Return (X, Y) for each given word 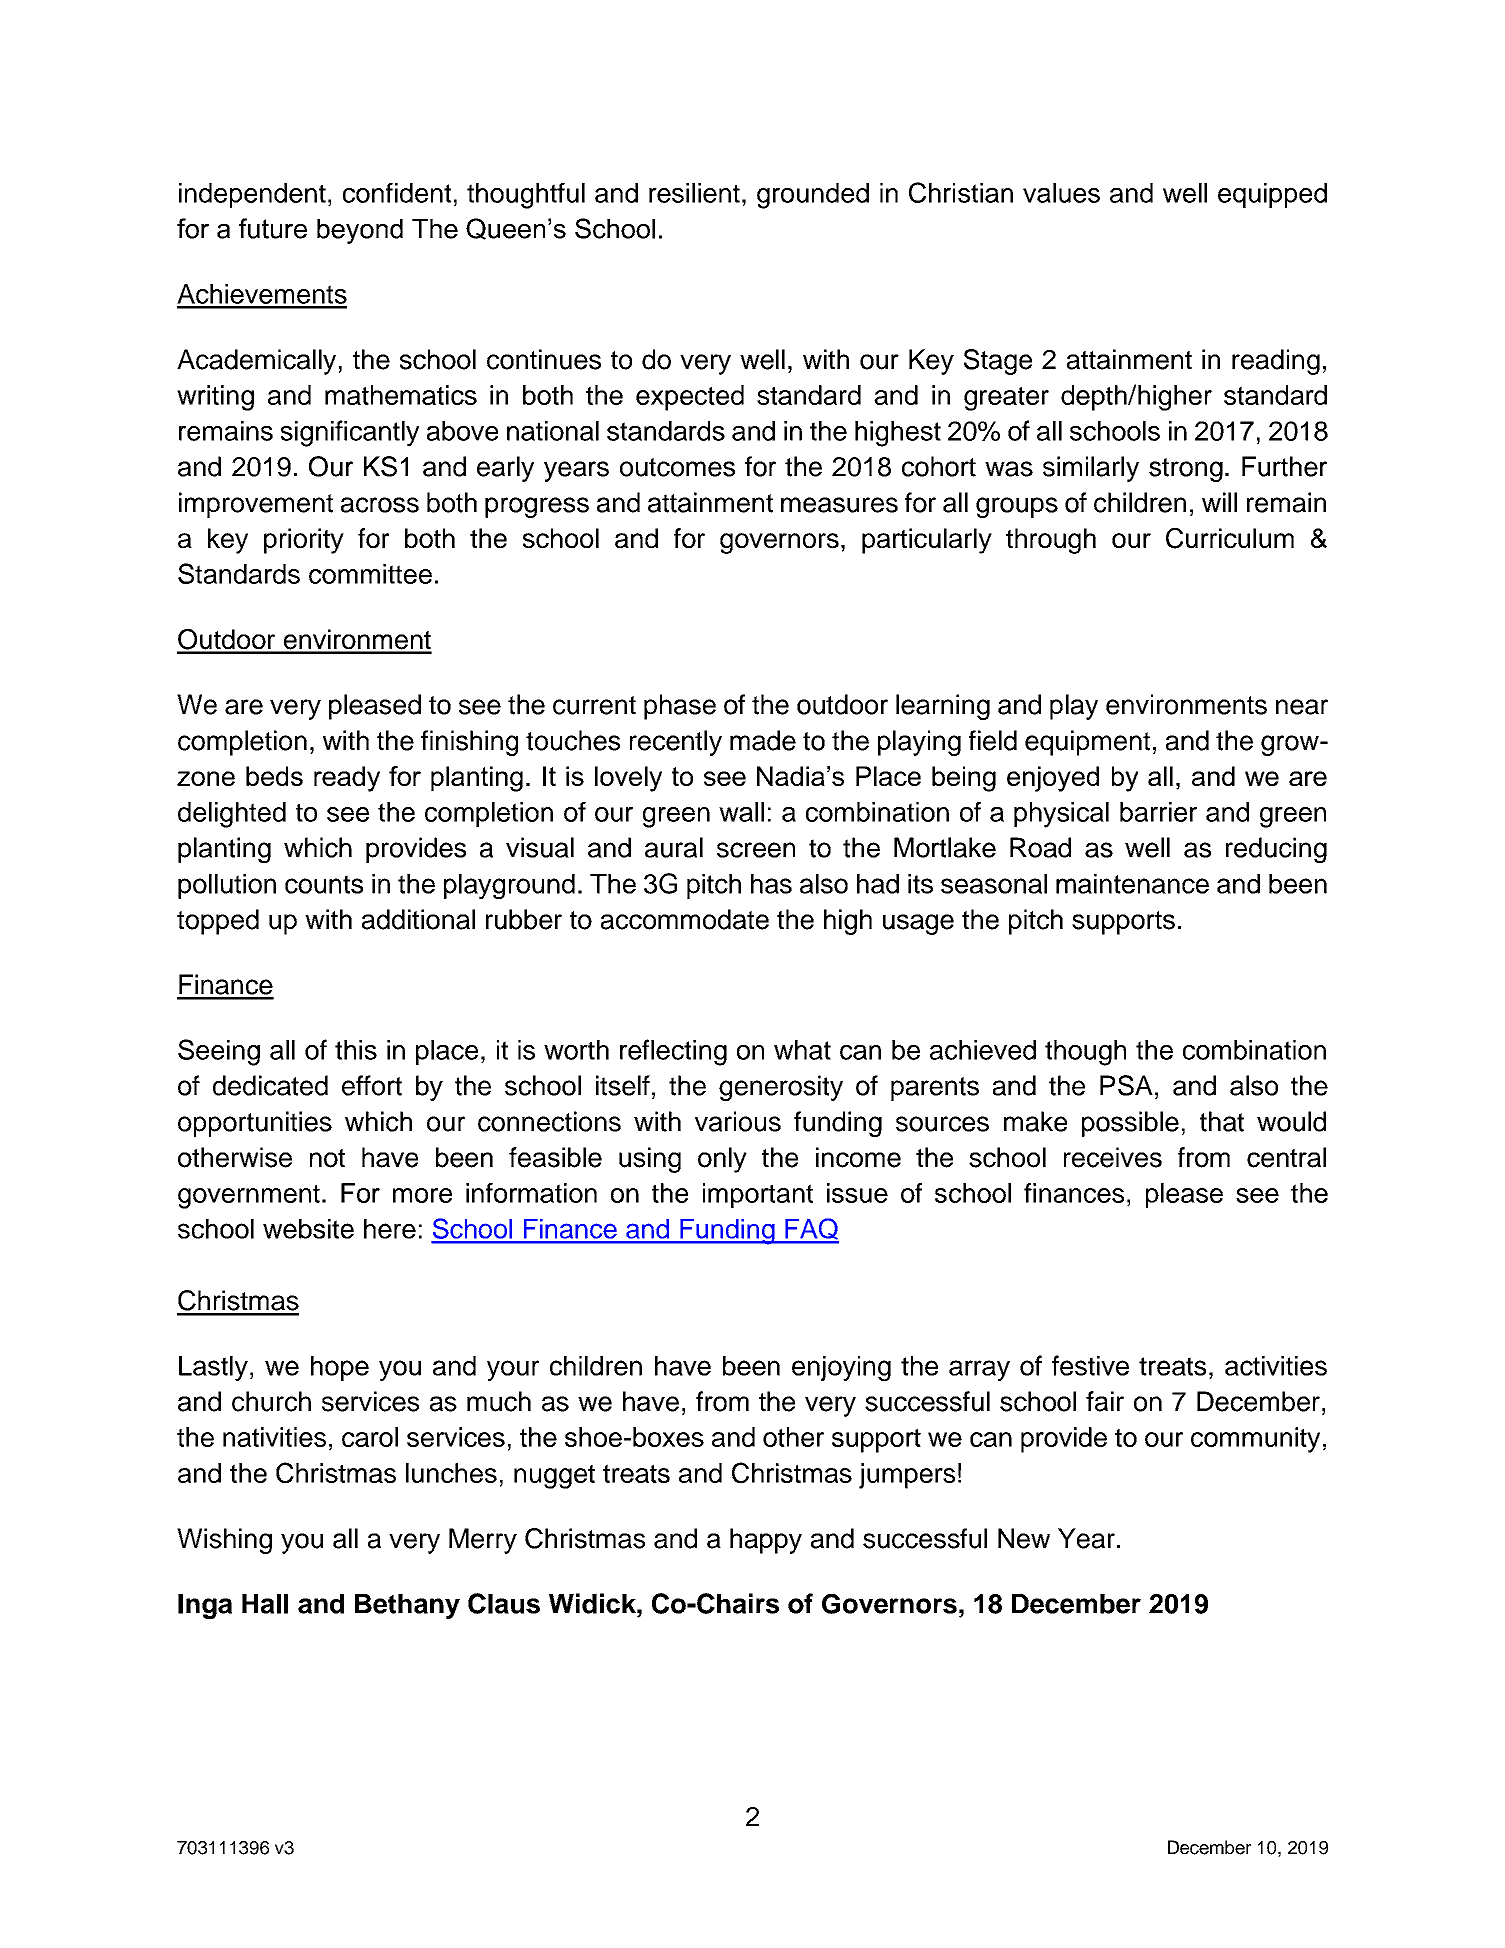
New (1024, 1538)
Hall (265, 1604)
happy (766, 1541)
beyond (360, 231)
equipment (1087, 743)
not (327, 1158)
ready (347, 779)
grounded (813, 196)
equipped (1272, 195)
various (738, 1121)
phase (680, 707)
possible (1130, 1124)
